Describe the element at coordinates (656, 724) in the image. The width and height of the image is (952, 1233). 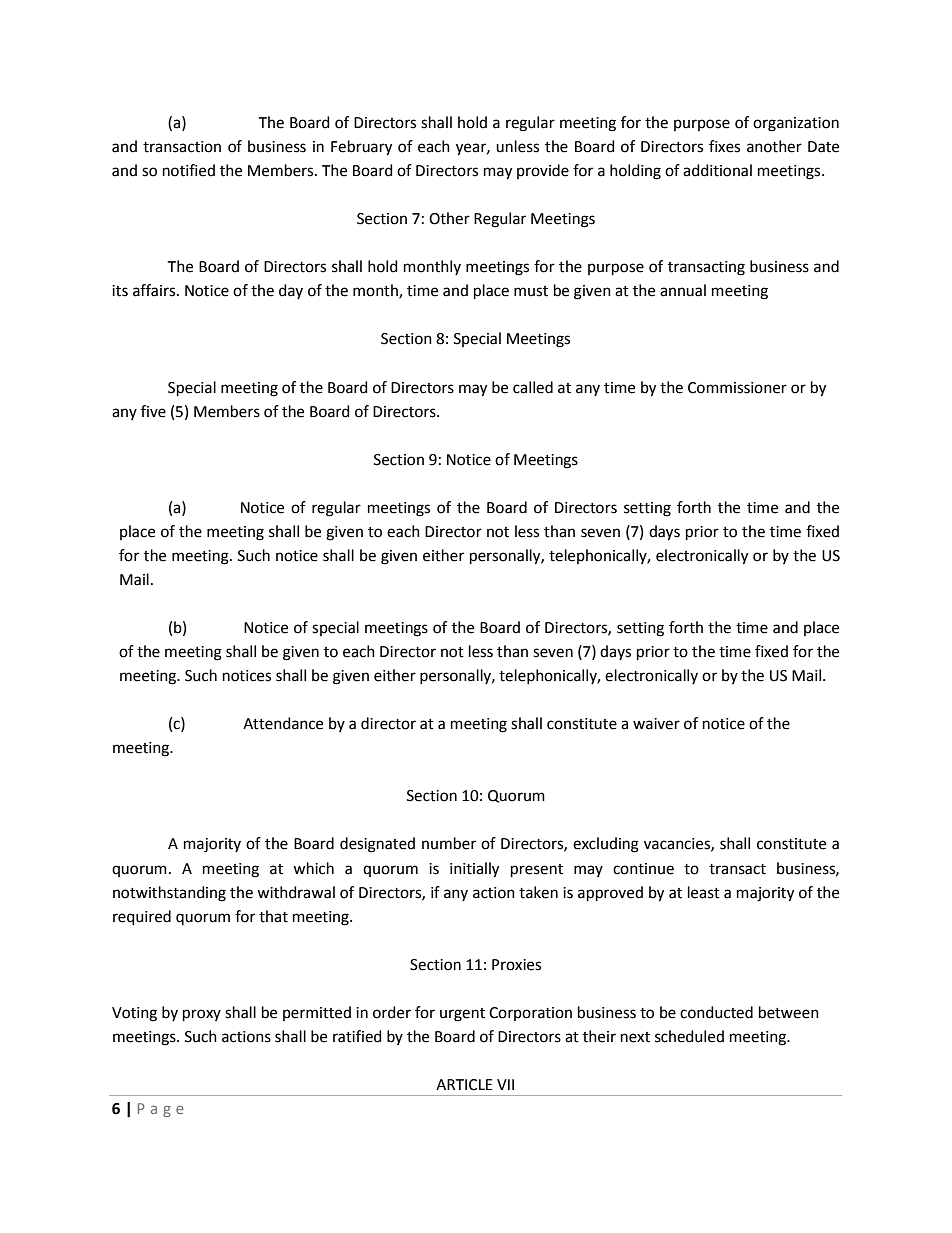
I see `waiver` at that location.
